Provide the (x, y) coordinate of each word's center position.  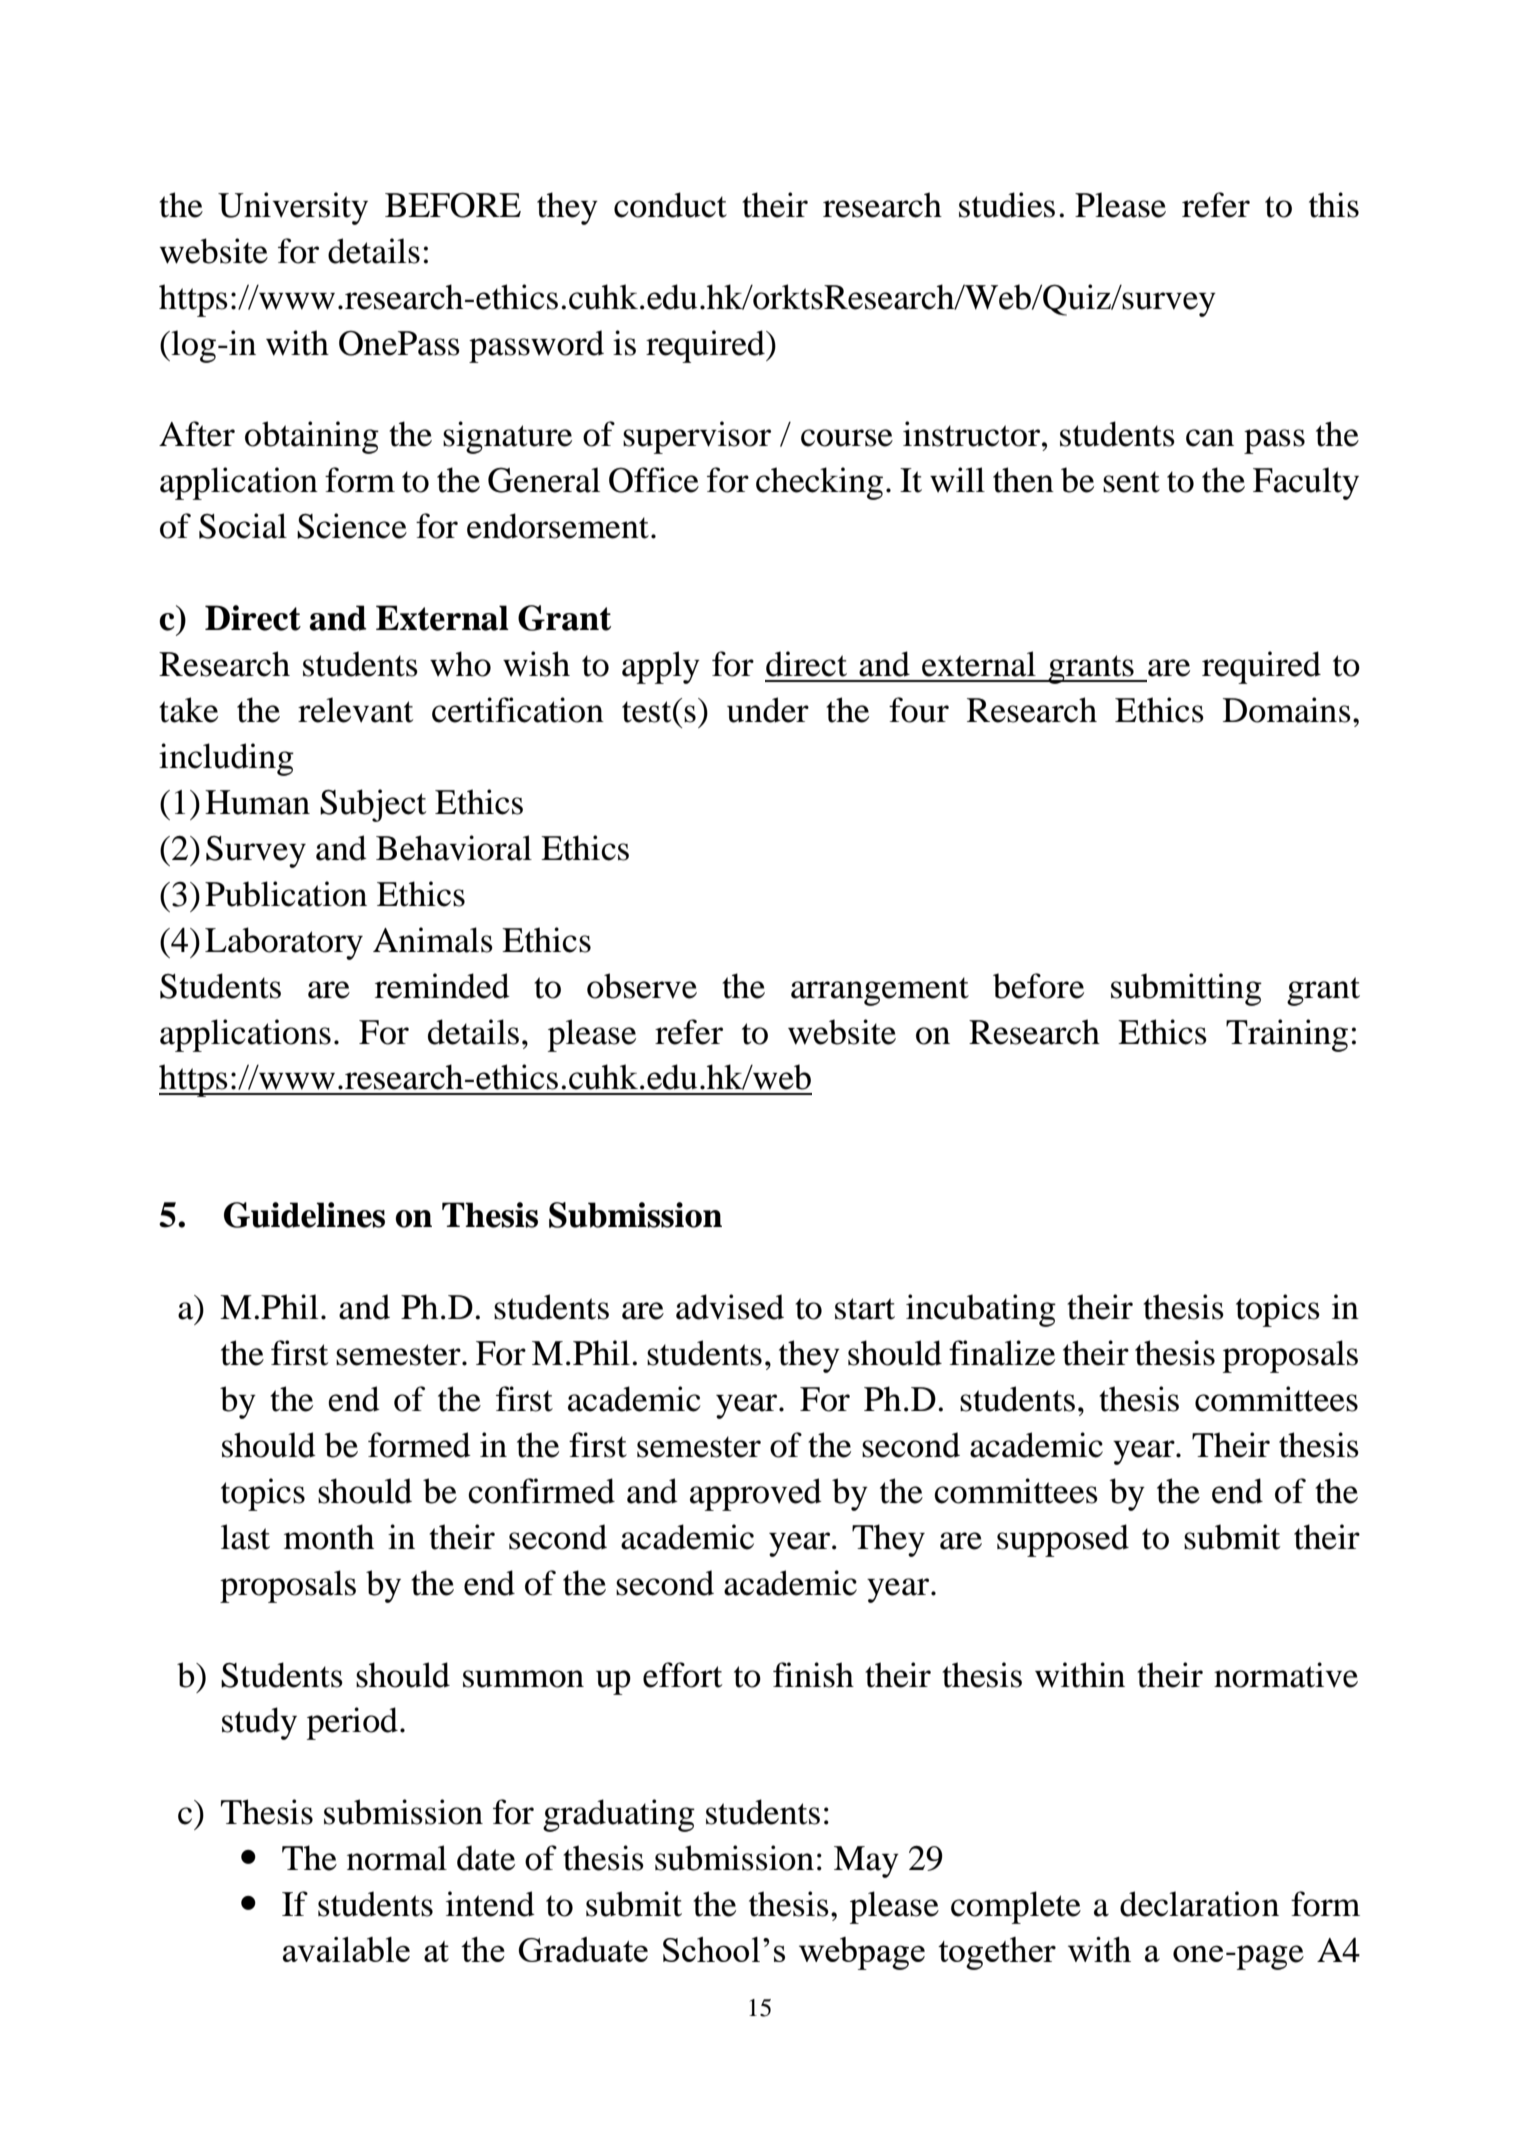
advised (730, 1307)
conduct (670, 205)
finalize (1002, 1353)
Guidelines (304, 1215)
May (866, 1862)
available (346, 1949)
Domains (1287, 710)
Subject (373, 805)
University (293, 208)
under (768, 710)
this (1334, 205)
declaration (1199, 1904)
